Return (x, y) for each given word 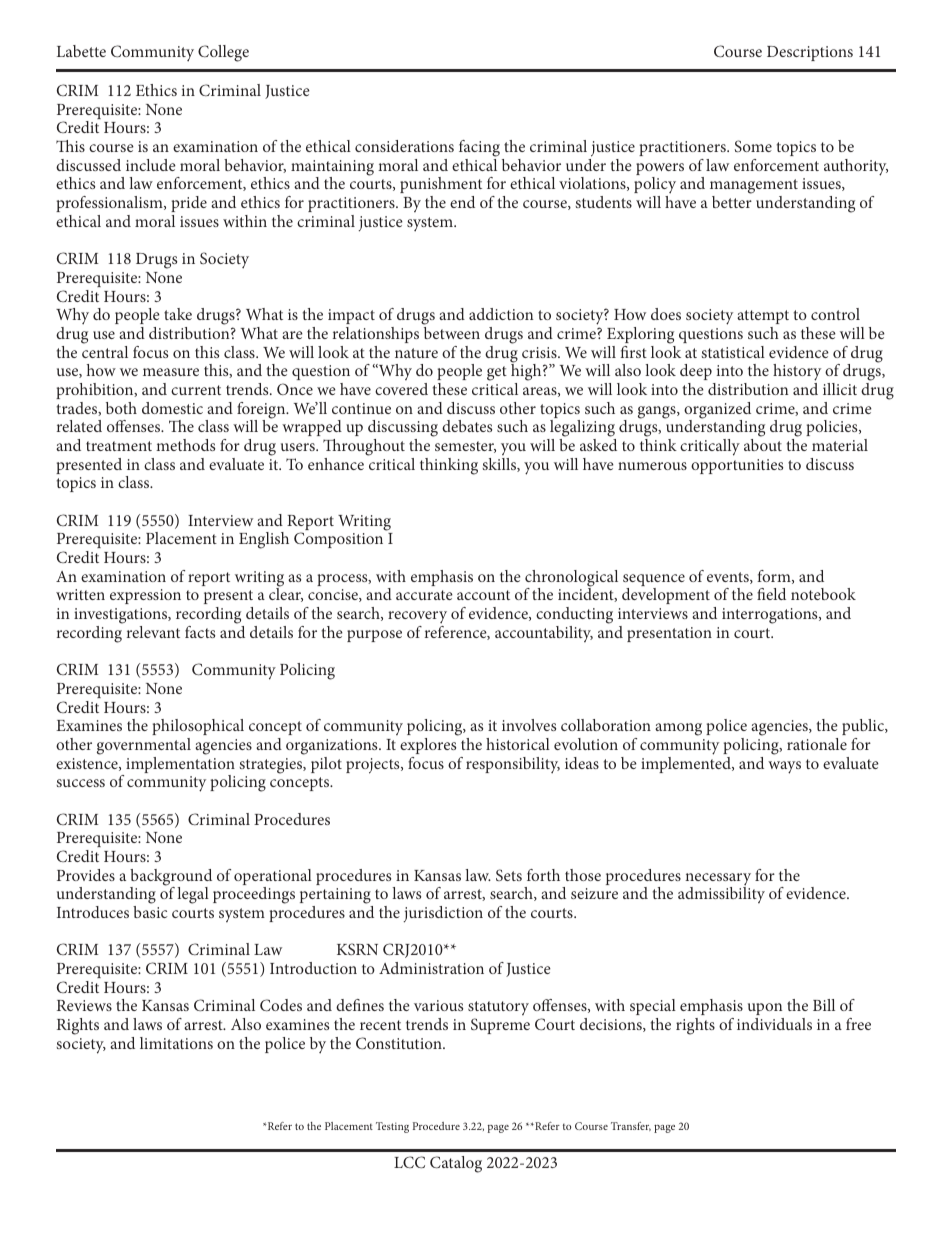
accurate (424, 595)
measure (171, 372)
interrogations (771, 616)
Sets (509, 875)
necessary (718, 880)
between (452, 333)
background (171, 878)
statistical (733, 352)
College (223, 53)
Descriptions (810, 53)
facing (479, 148)
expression (145, 596)
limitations (176, 1043)
